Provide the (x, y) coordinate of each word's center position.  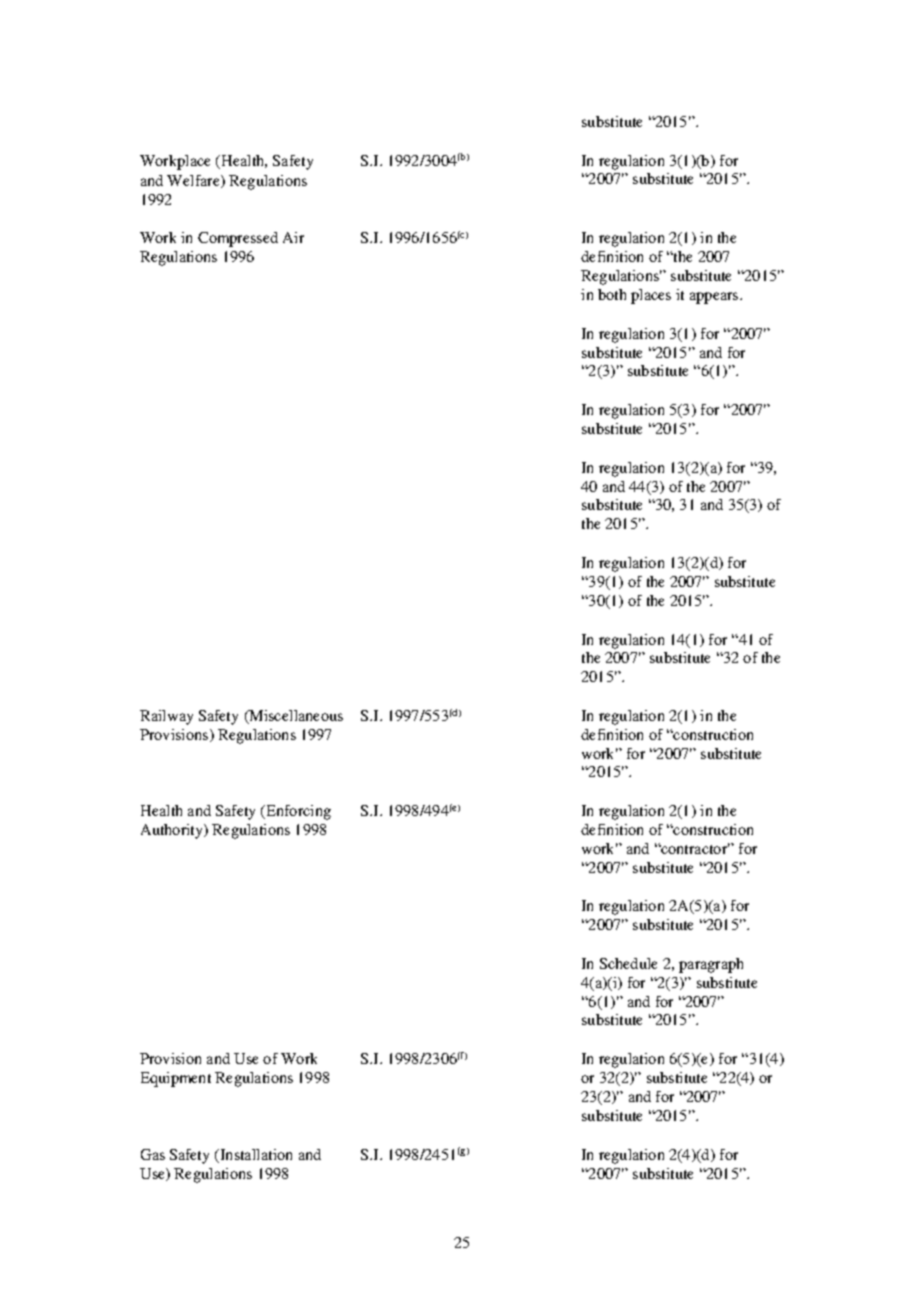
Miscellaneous (295, 717)
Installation (255, 1154)
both (612, 294)
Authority (173, 831)
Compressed (238, 239)
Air (293, 237)
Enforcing (297, 812)
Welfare (194, 181)
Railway (166, 717)
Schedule (628, 963)
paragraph (711, 965)
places (651, 296)
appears (715, 298)
